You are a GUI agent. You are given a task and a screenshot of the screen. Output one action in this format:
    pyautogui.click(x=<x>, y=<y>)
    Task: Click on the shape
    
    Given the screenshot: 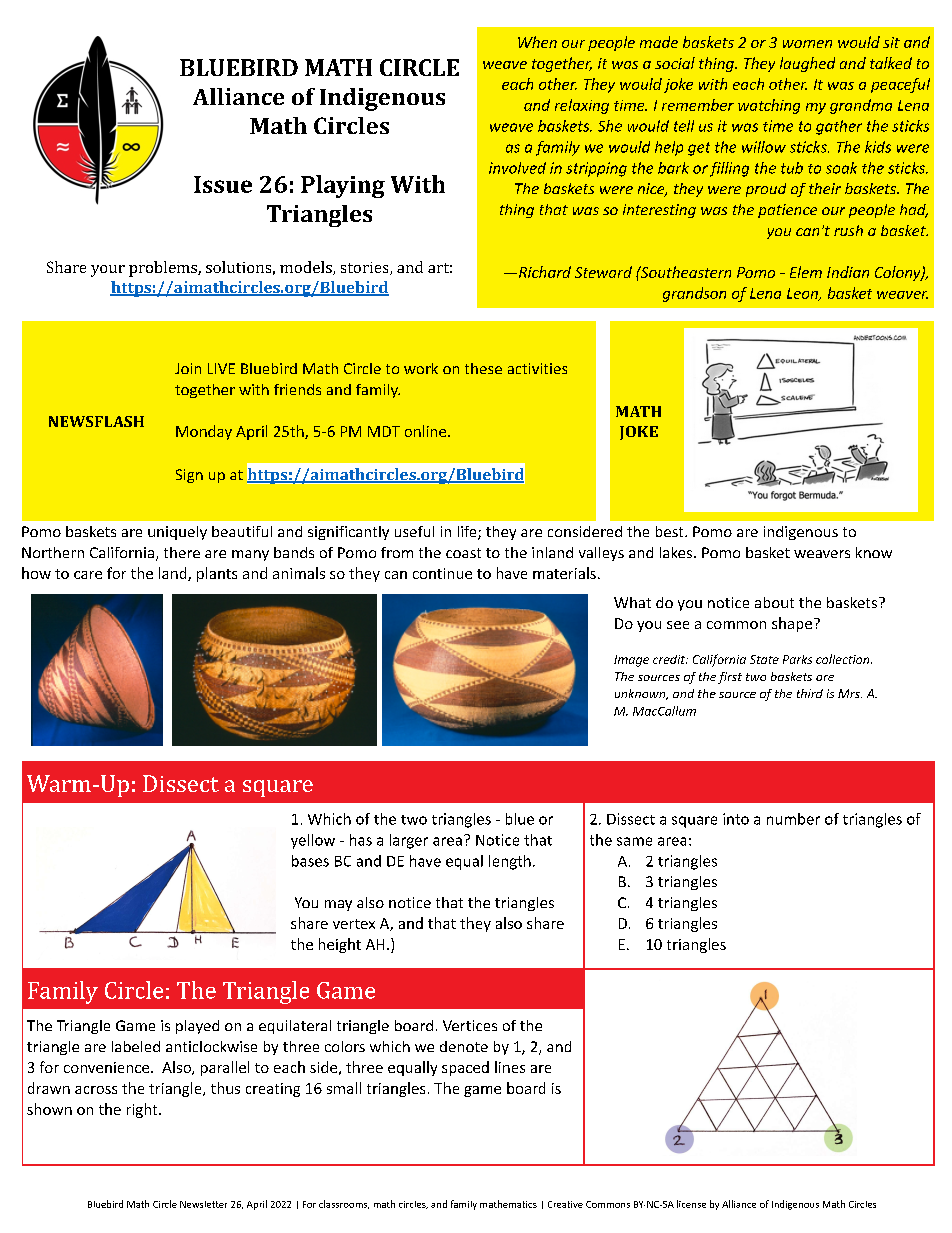 What is the action you would take?
    pyautogui.click(x=792, y=624)
